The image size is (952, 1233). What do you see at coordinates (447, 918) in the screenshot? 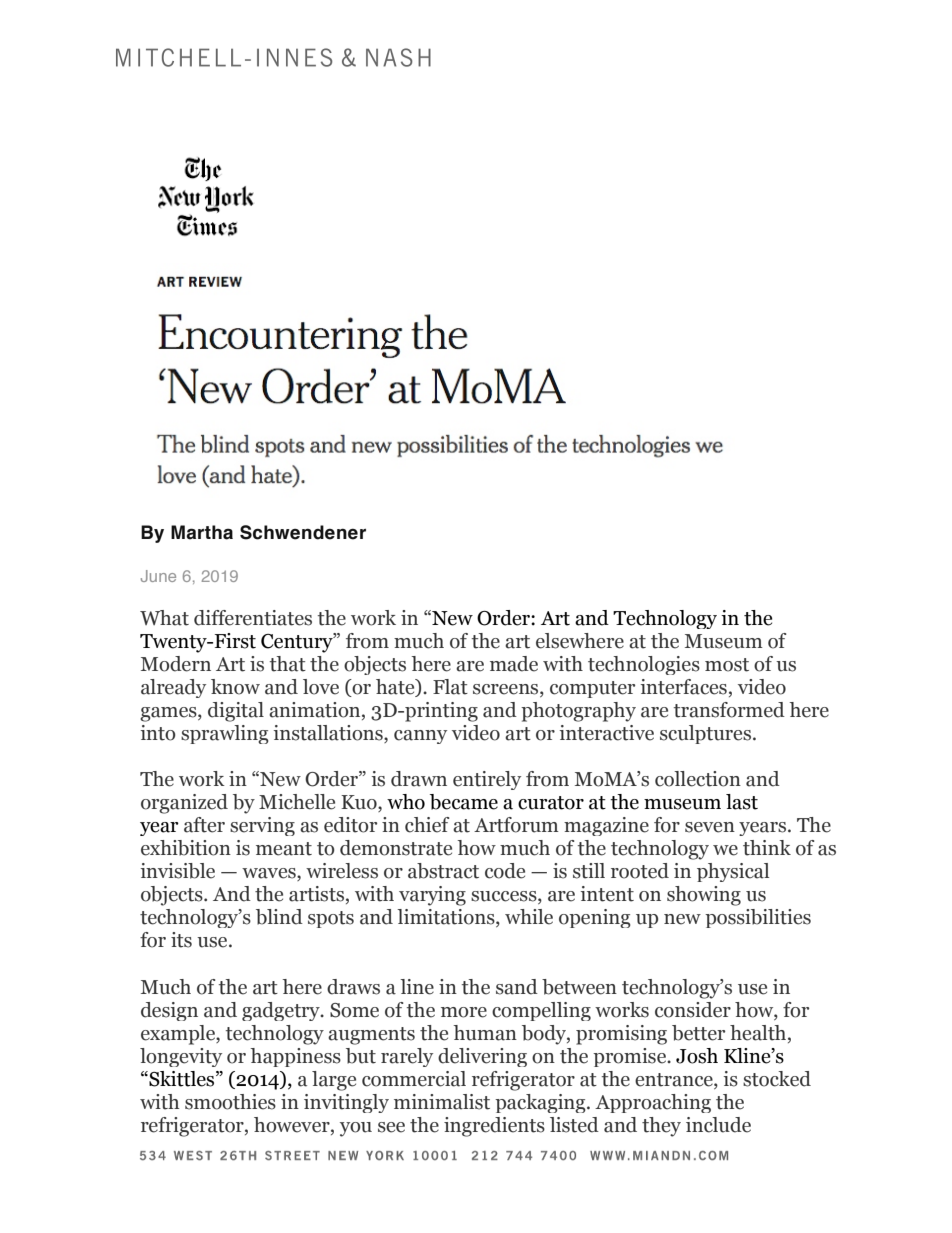
I see `limitations` at bounding box center [447, 918].
